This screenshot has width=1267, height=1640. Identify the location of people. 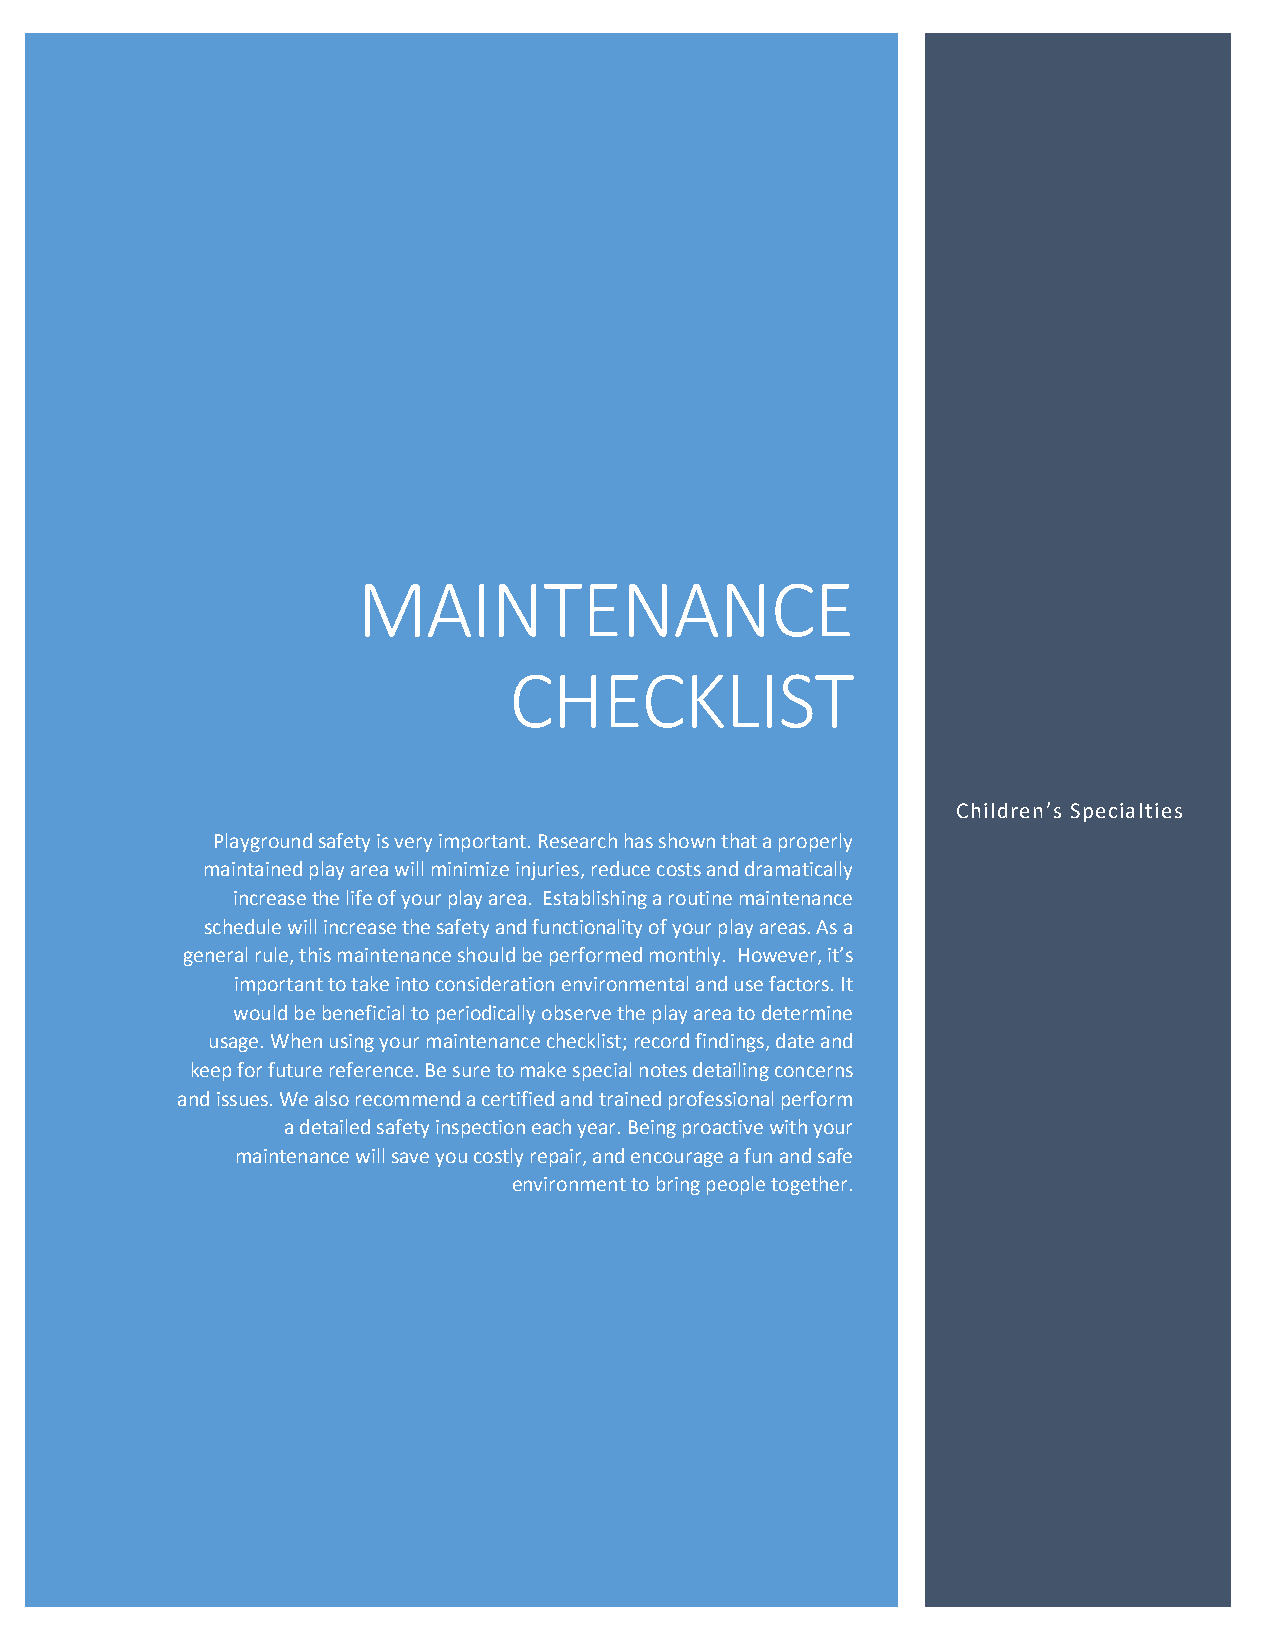
(736, 1185).
